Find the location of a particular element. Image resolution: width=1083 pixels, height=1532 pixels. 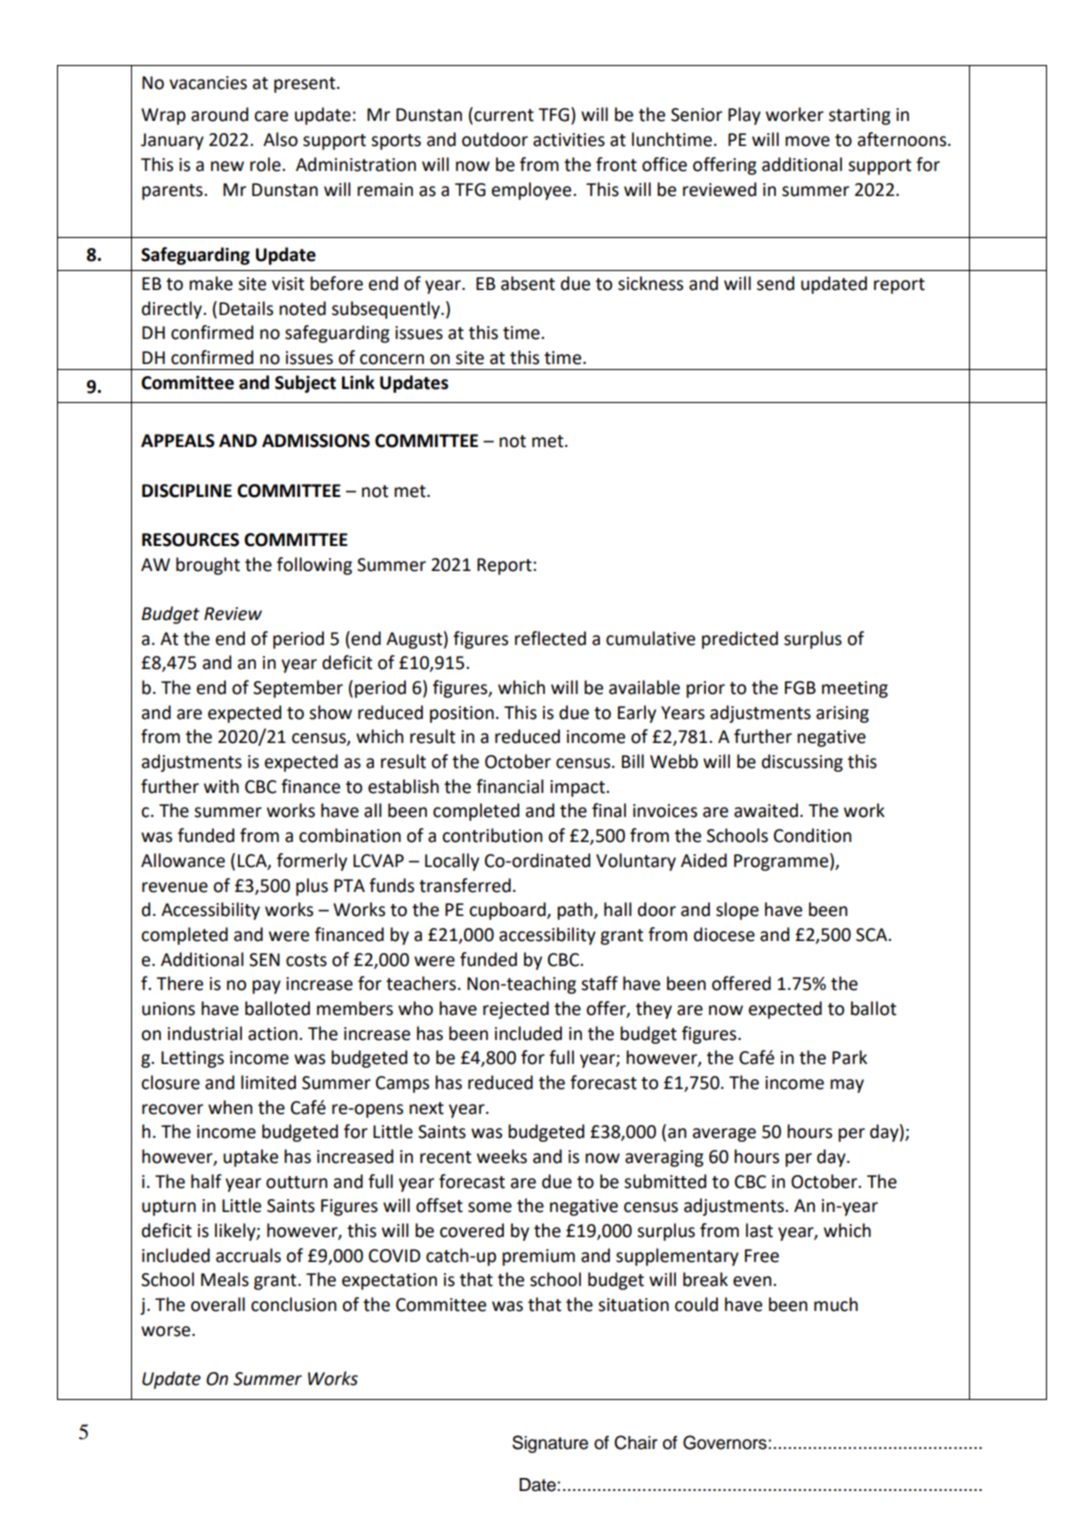

Governors is located at coordinates (726, 1442).
